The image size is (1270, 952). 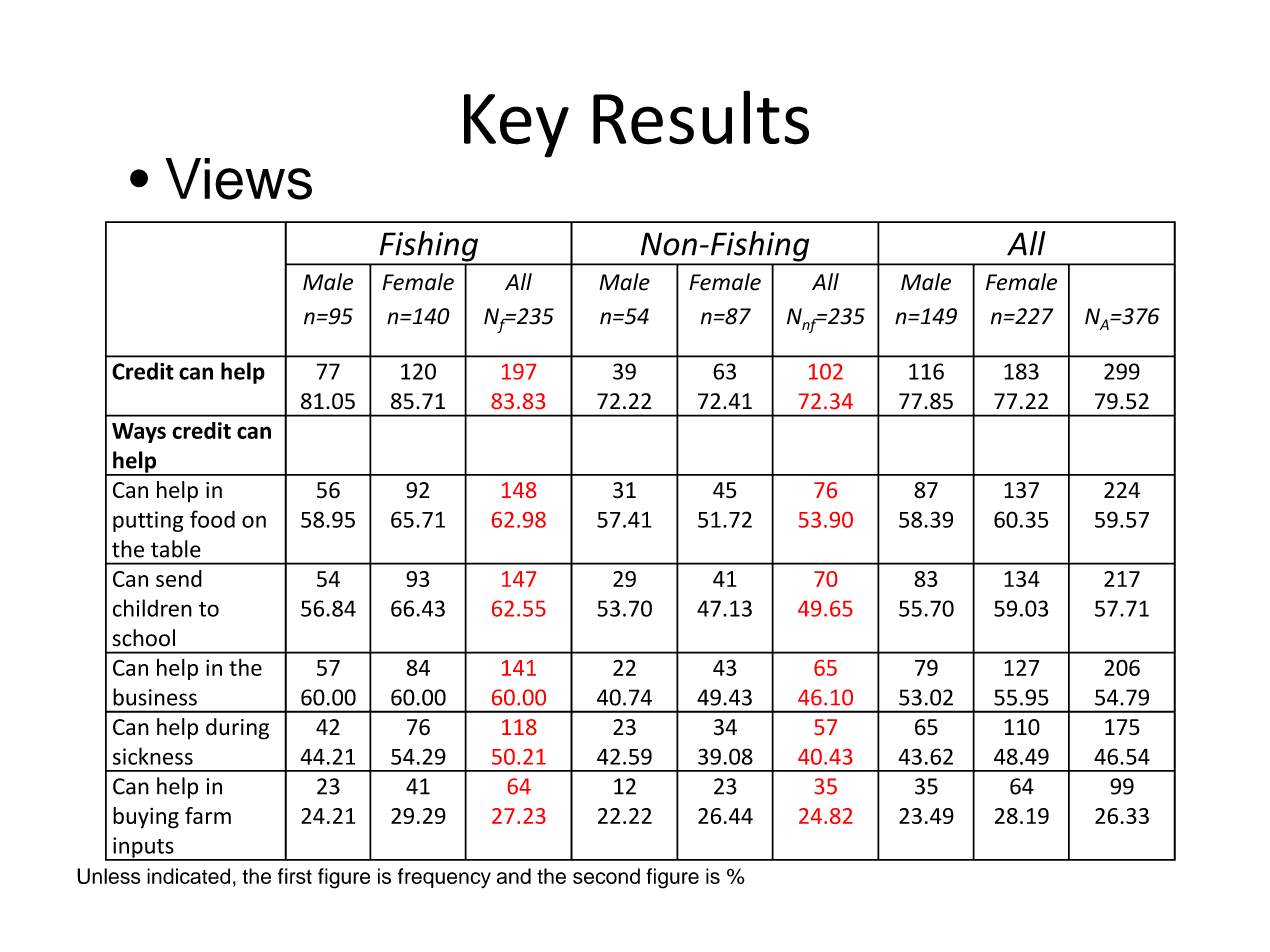 What do you see at coordinates (188, 876) in the screenshot?
I see `indicated` at bounding box center [188, 876].
